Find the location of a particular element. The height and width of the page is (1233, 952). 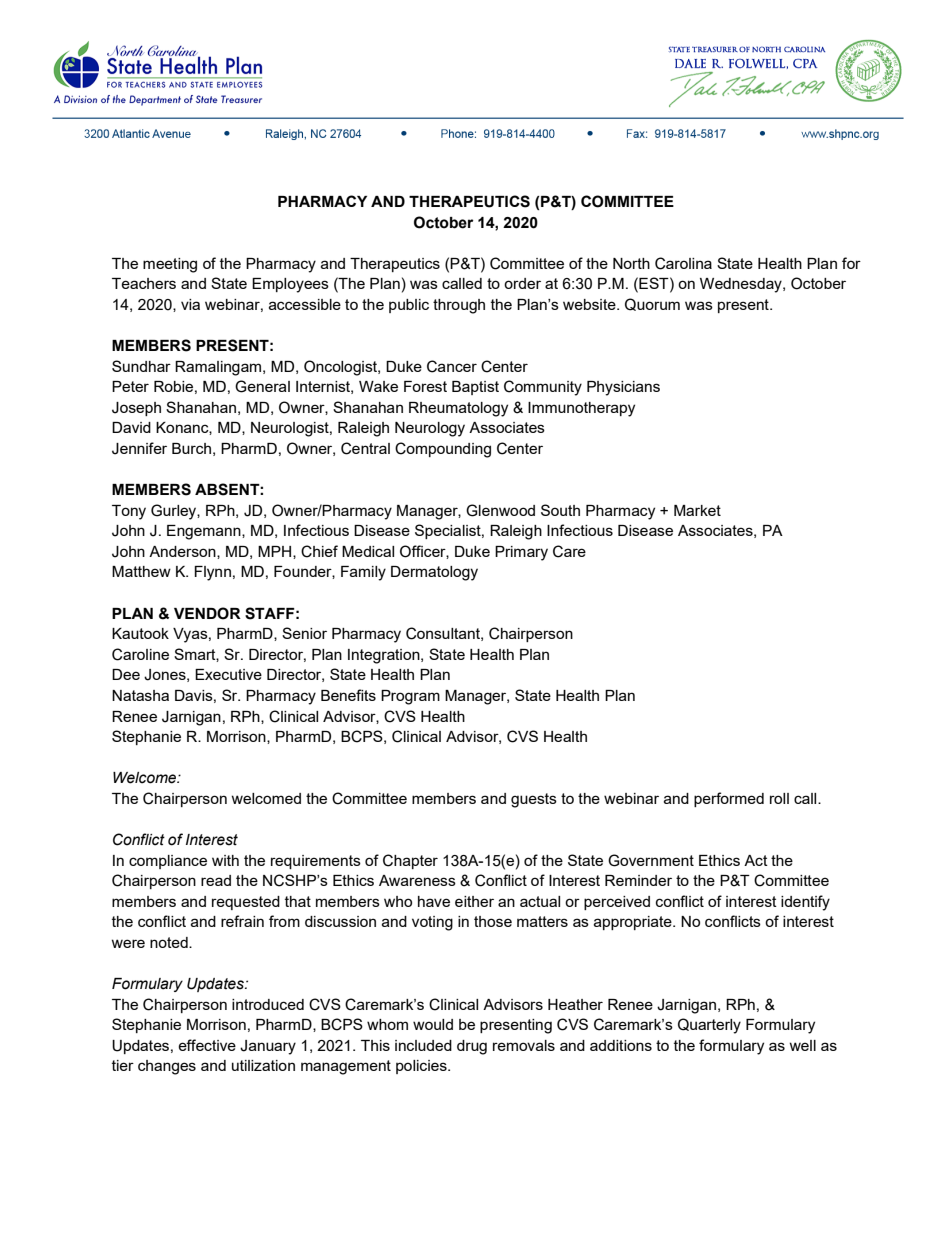

through is located at coordinates (459, 306).
